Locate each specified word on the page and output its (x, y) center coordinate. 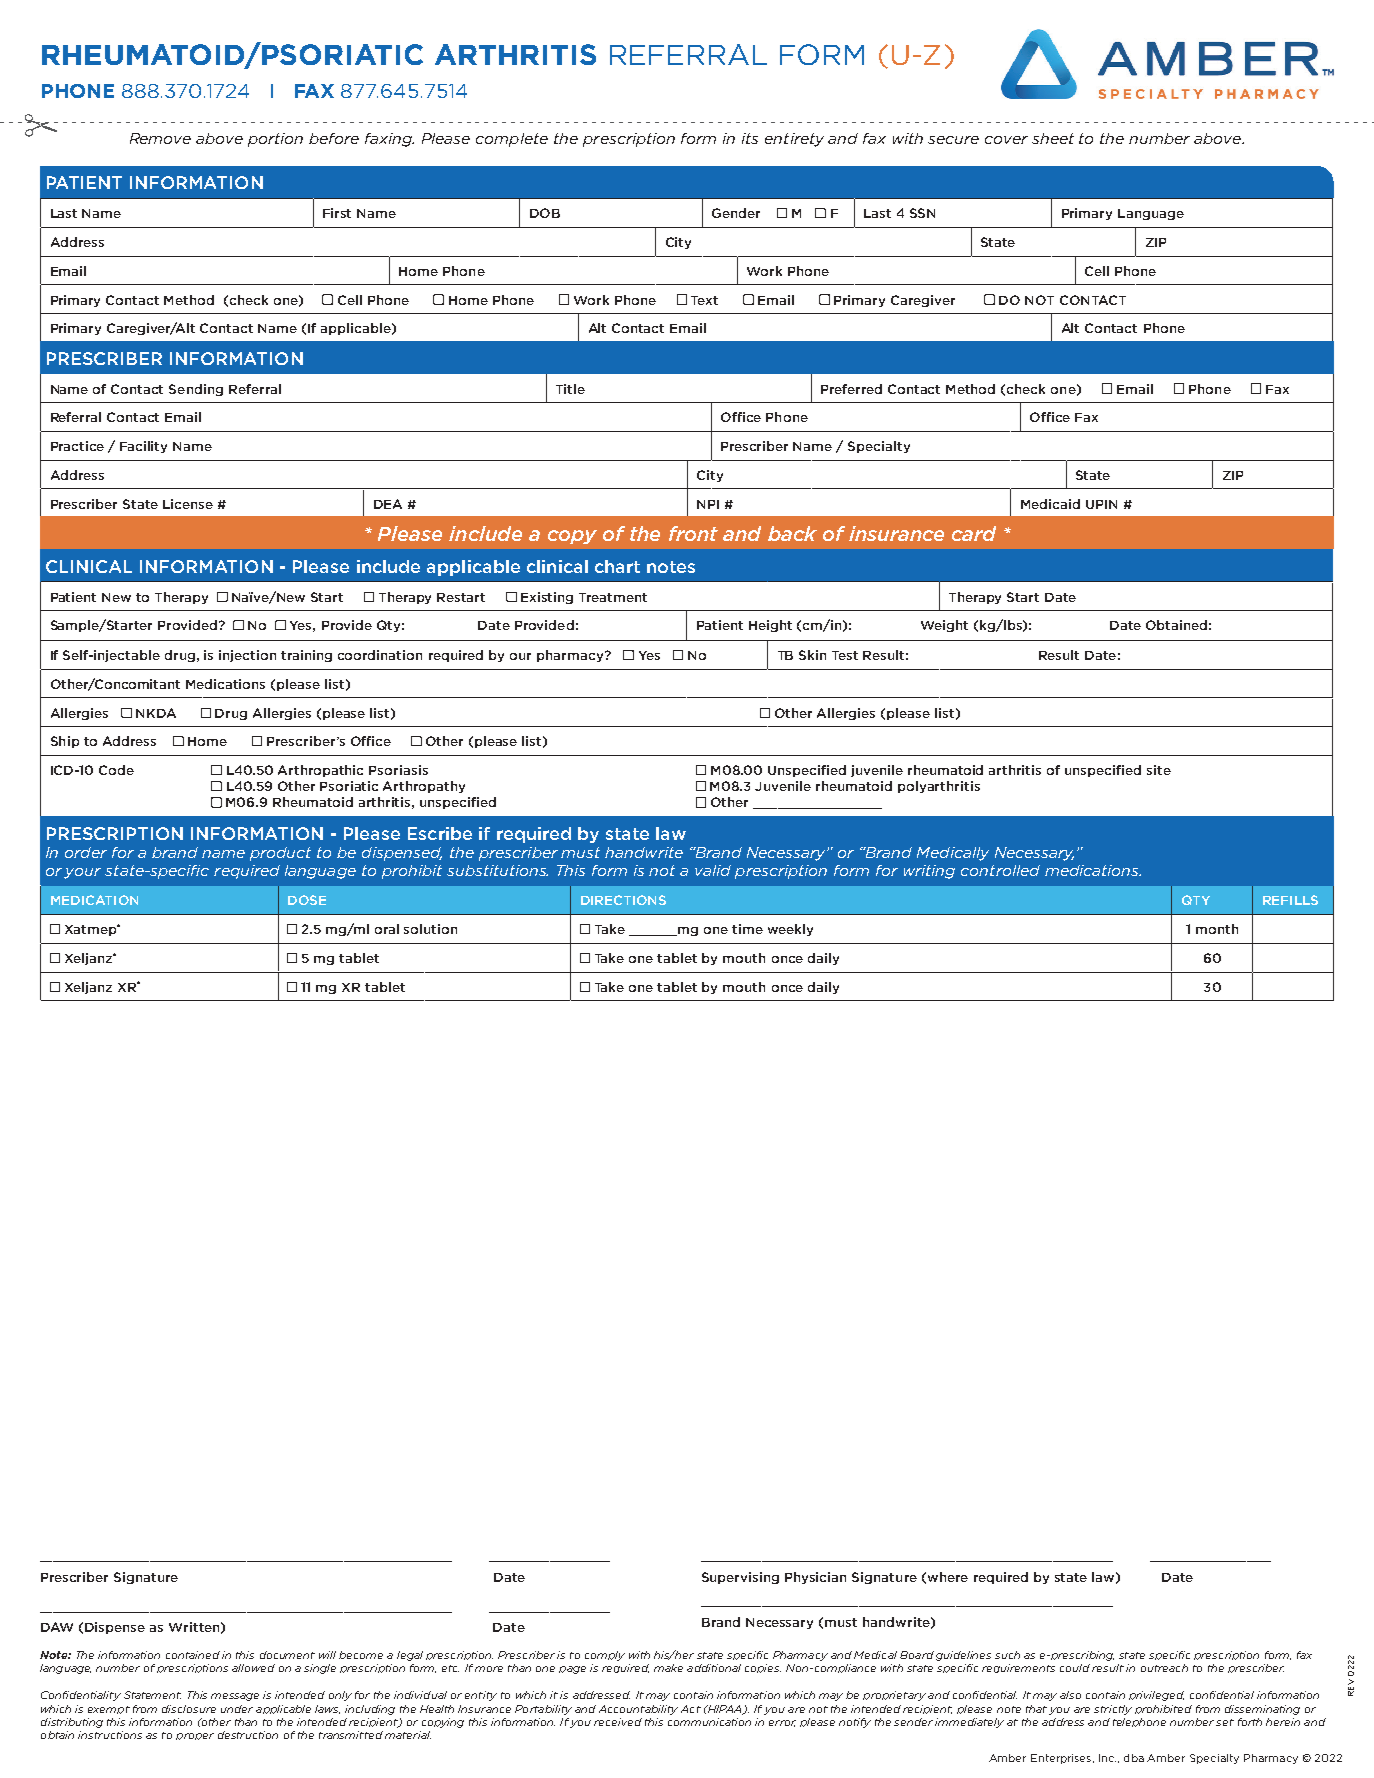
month (1217, 929)
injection (247, 656)
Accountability (638, 1710)
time (747, 929)
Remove (160, 138)
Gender (736, 213)
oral (387, 929)
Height (770, 626)
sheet (1053, 138)
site (1159, 770)
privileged (1156, 1696)
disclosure (189, 1709)
